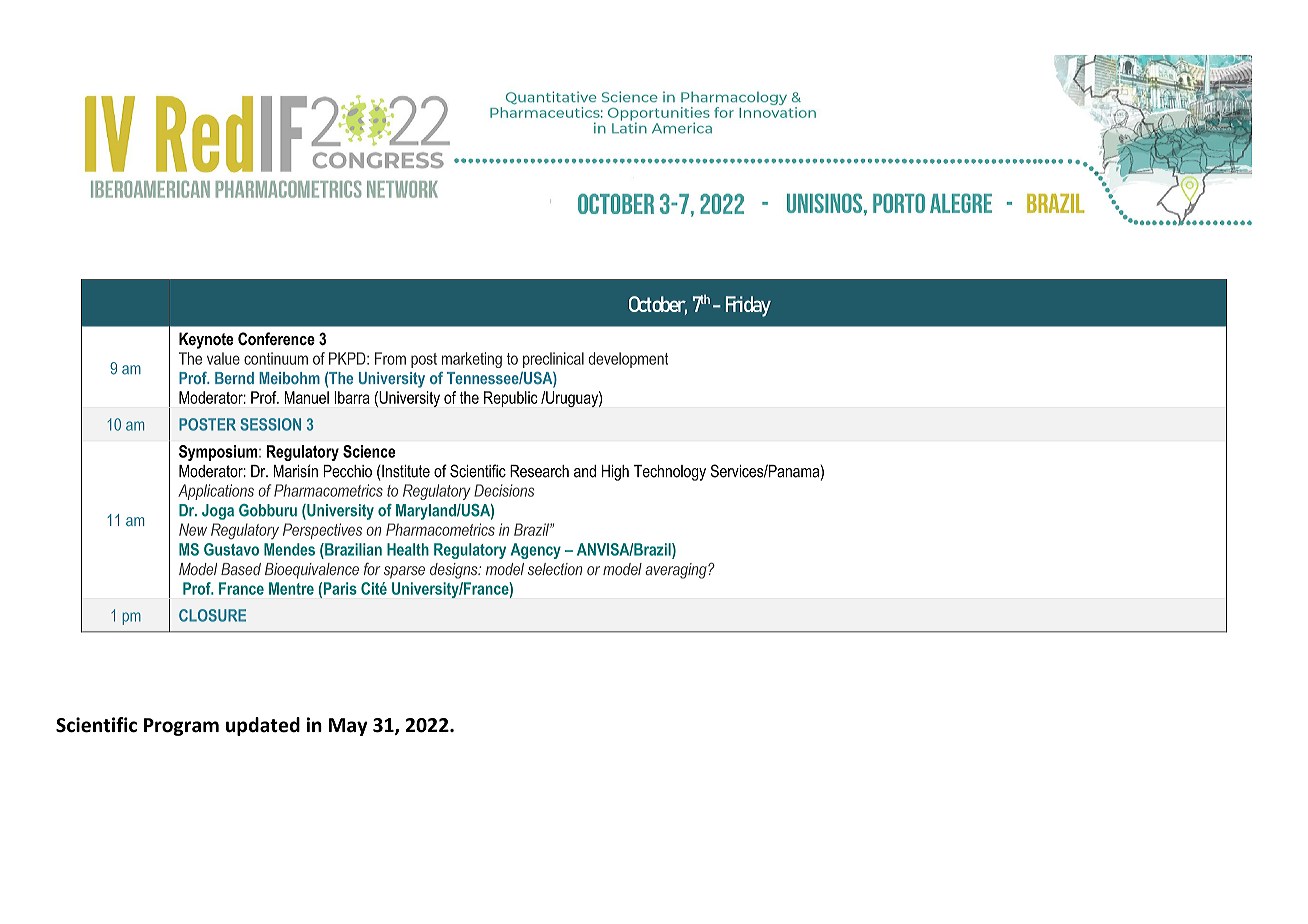 The width and height of the image is (1308, 924). Describe the element at coordinates (270, 424) in the image. I see `SESSION` at that location.
